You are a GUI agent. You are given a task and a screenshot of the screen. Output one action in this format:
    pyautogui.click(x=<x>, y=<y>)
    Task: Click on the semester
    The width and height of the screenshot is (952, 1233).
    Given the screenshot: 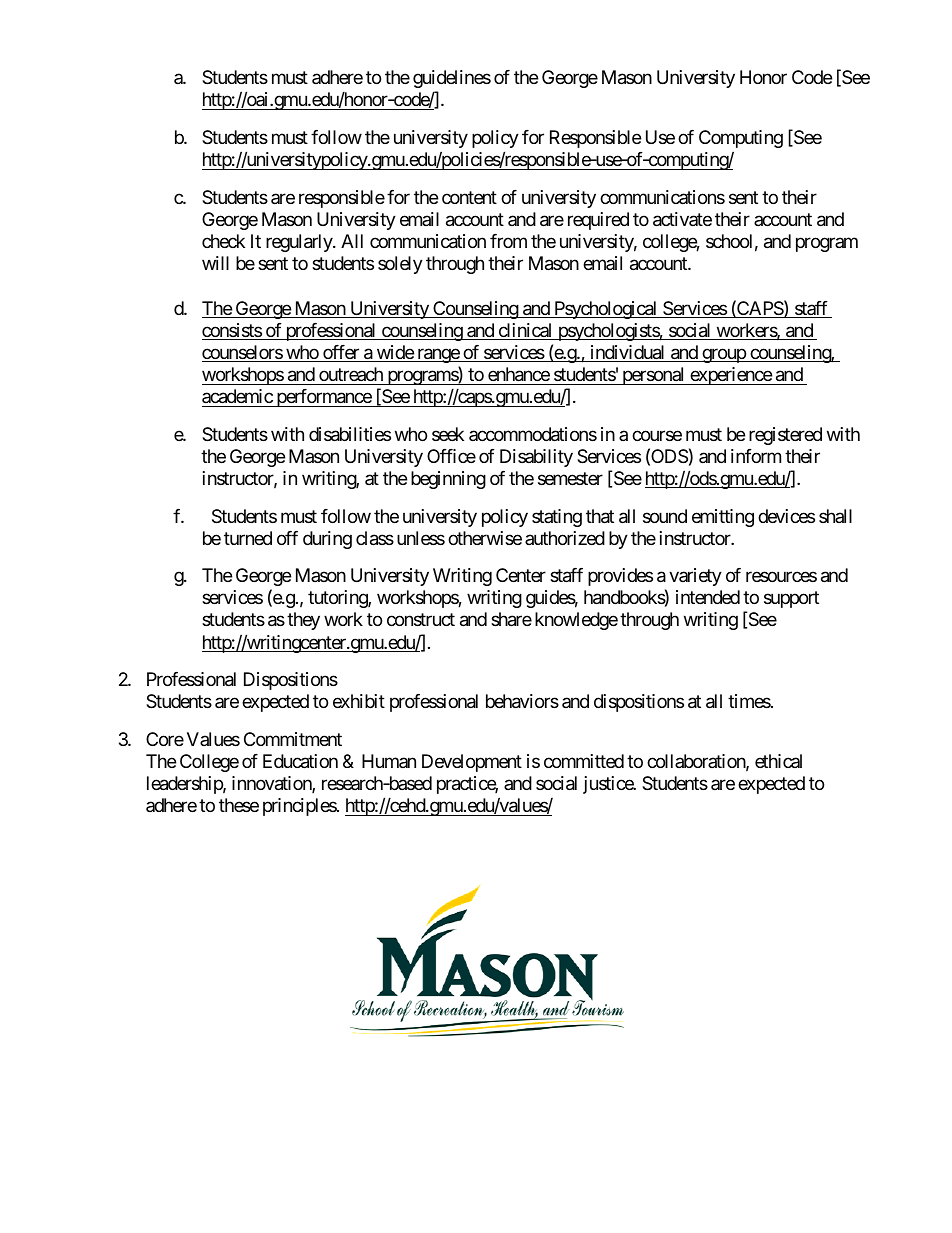 What is the action you would take?
    pyautogui.click(x=570, y=478)
